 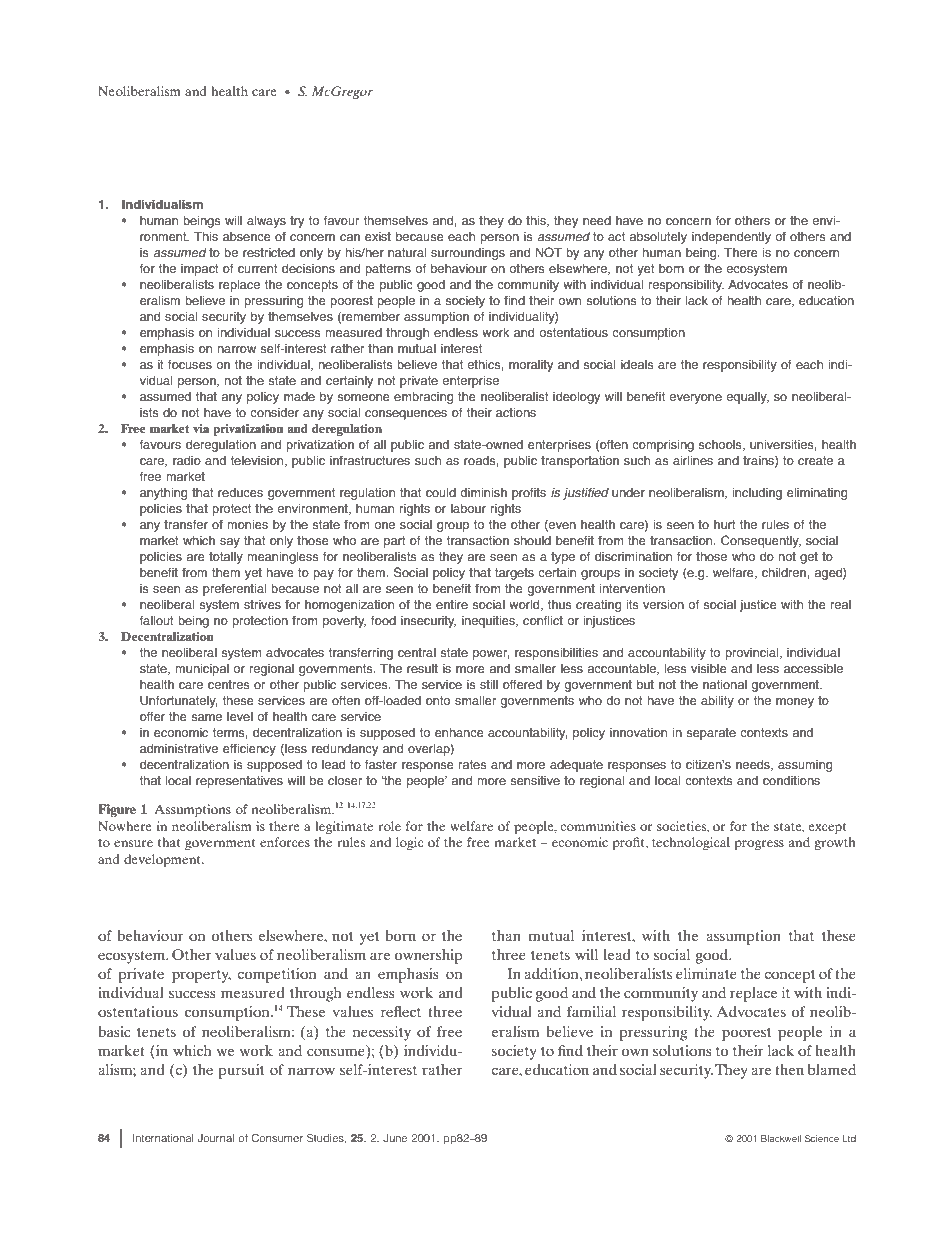 What do you see at coordinates (468, 254) in the page?
I see `surroundings` at bounding box center [468, 254].
